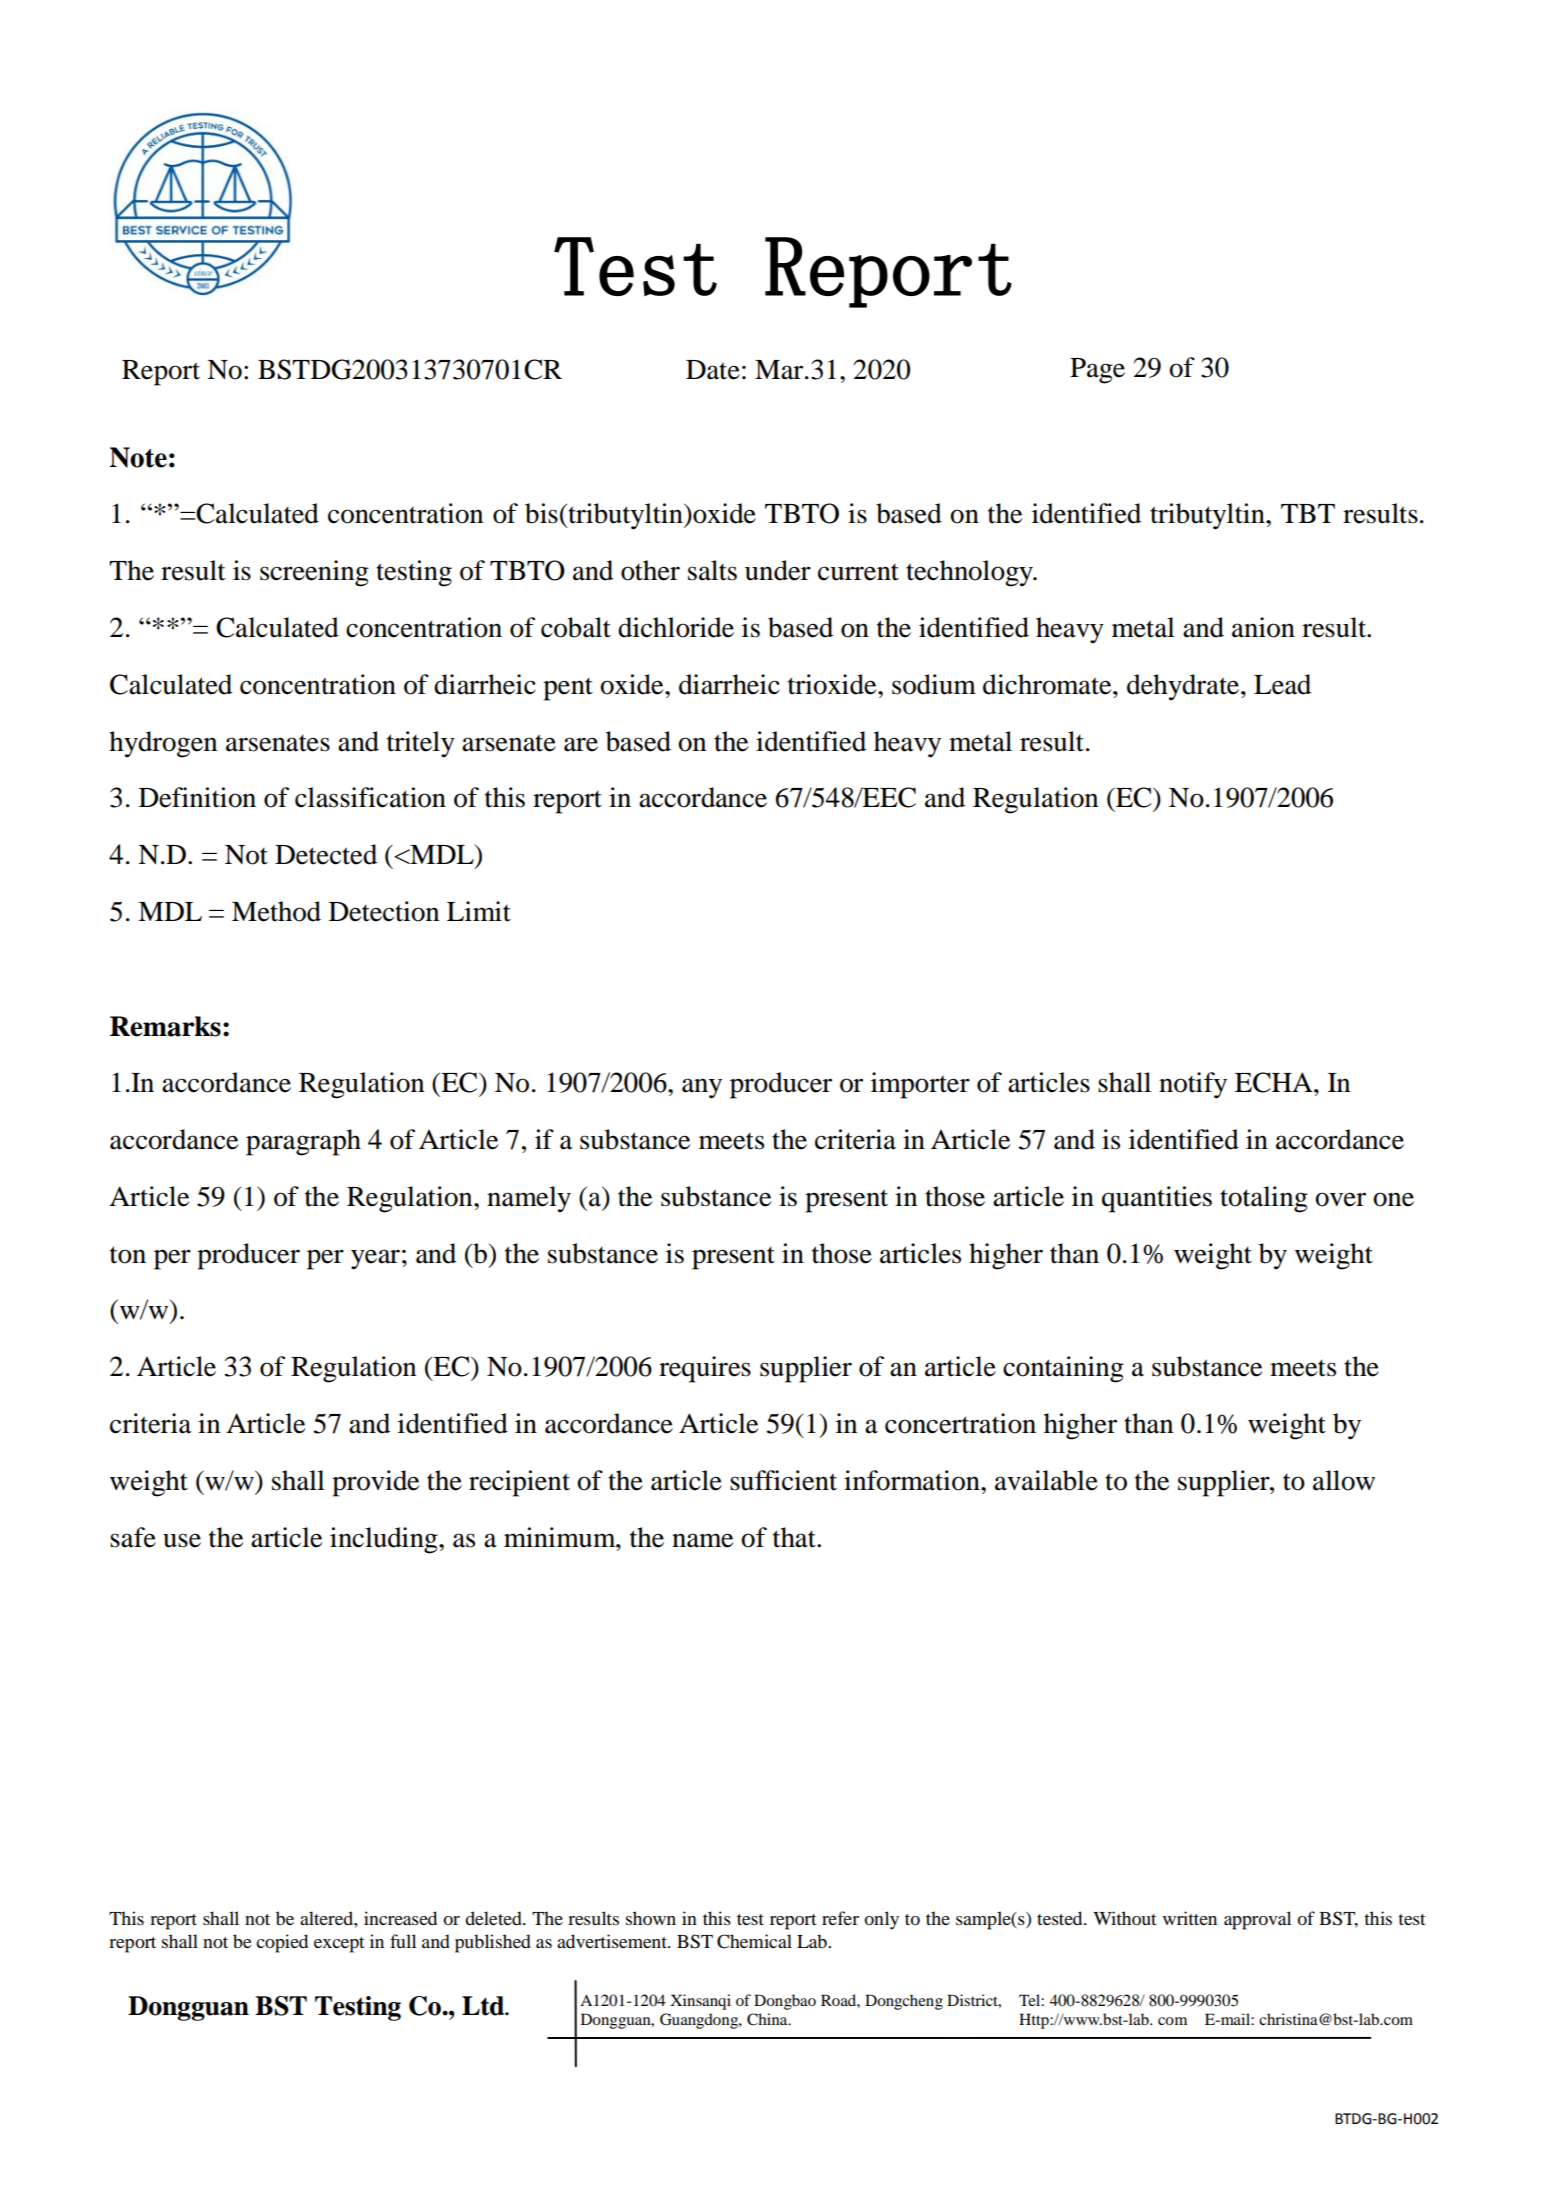 The height and width of the screenshot is (2197, 1554). I want to click on Lead, so click(1282, 684).
